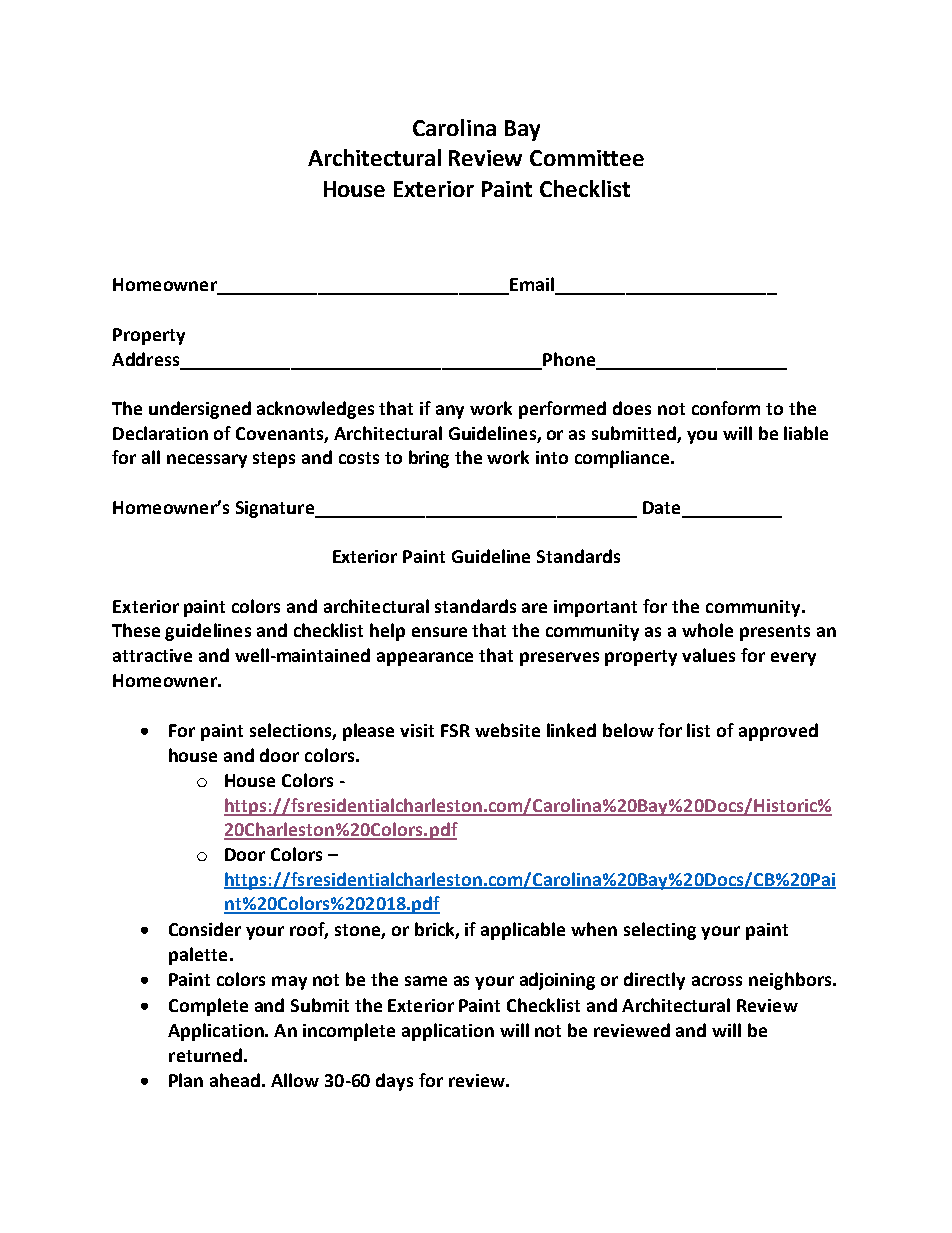  What do you see at coordinates (726, 408) in the document?
I see `conform` at bounding box center [726, 408].
